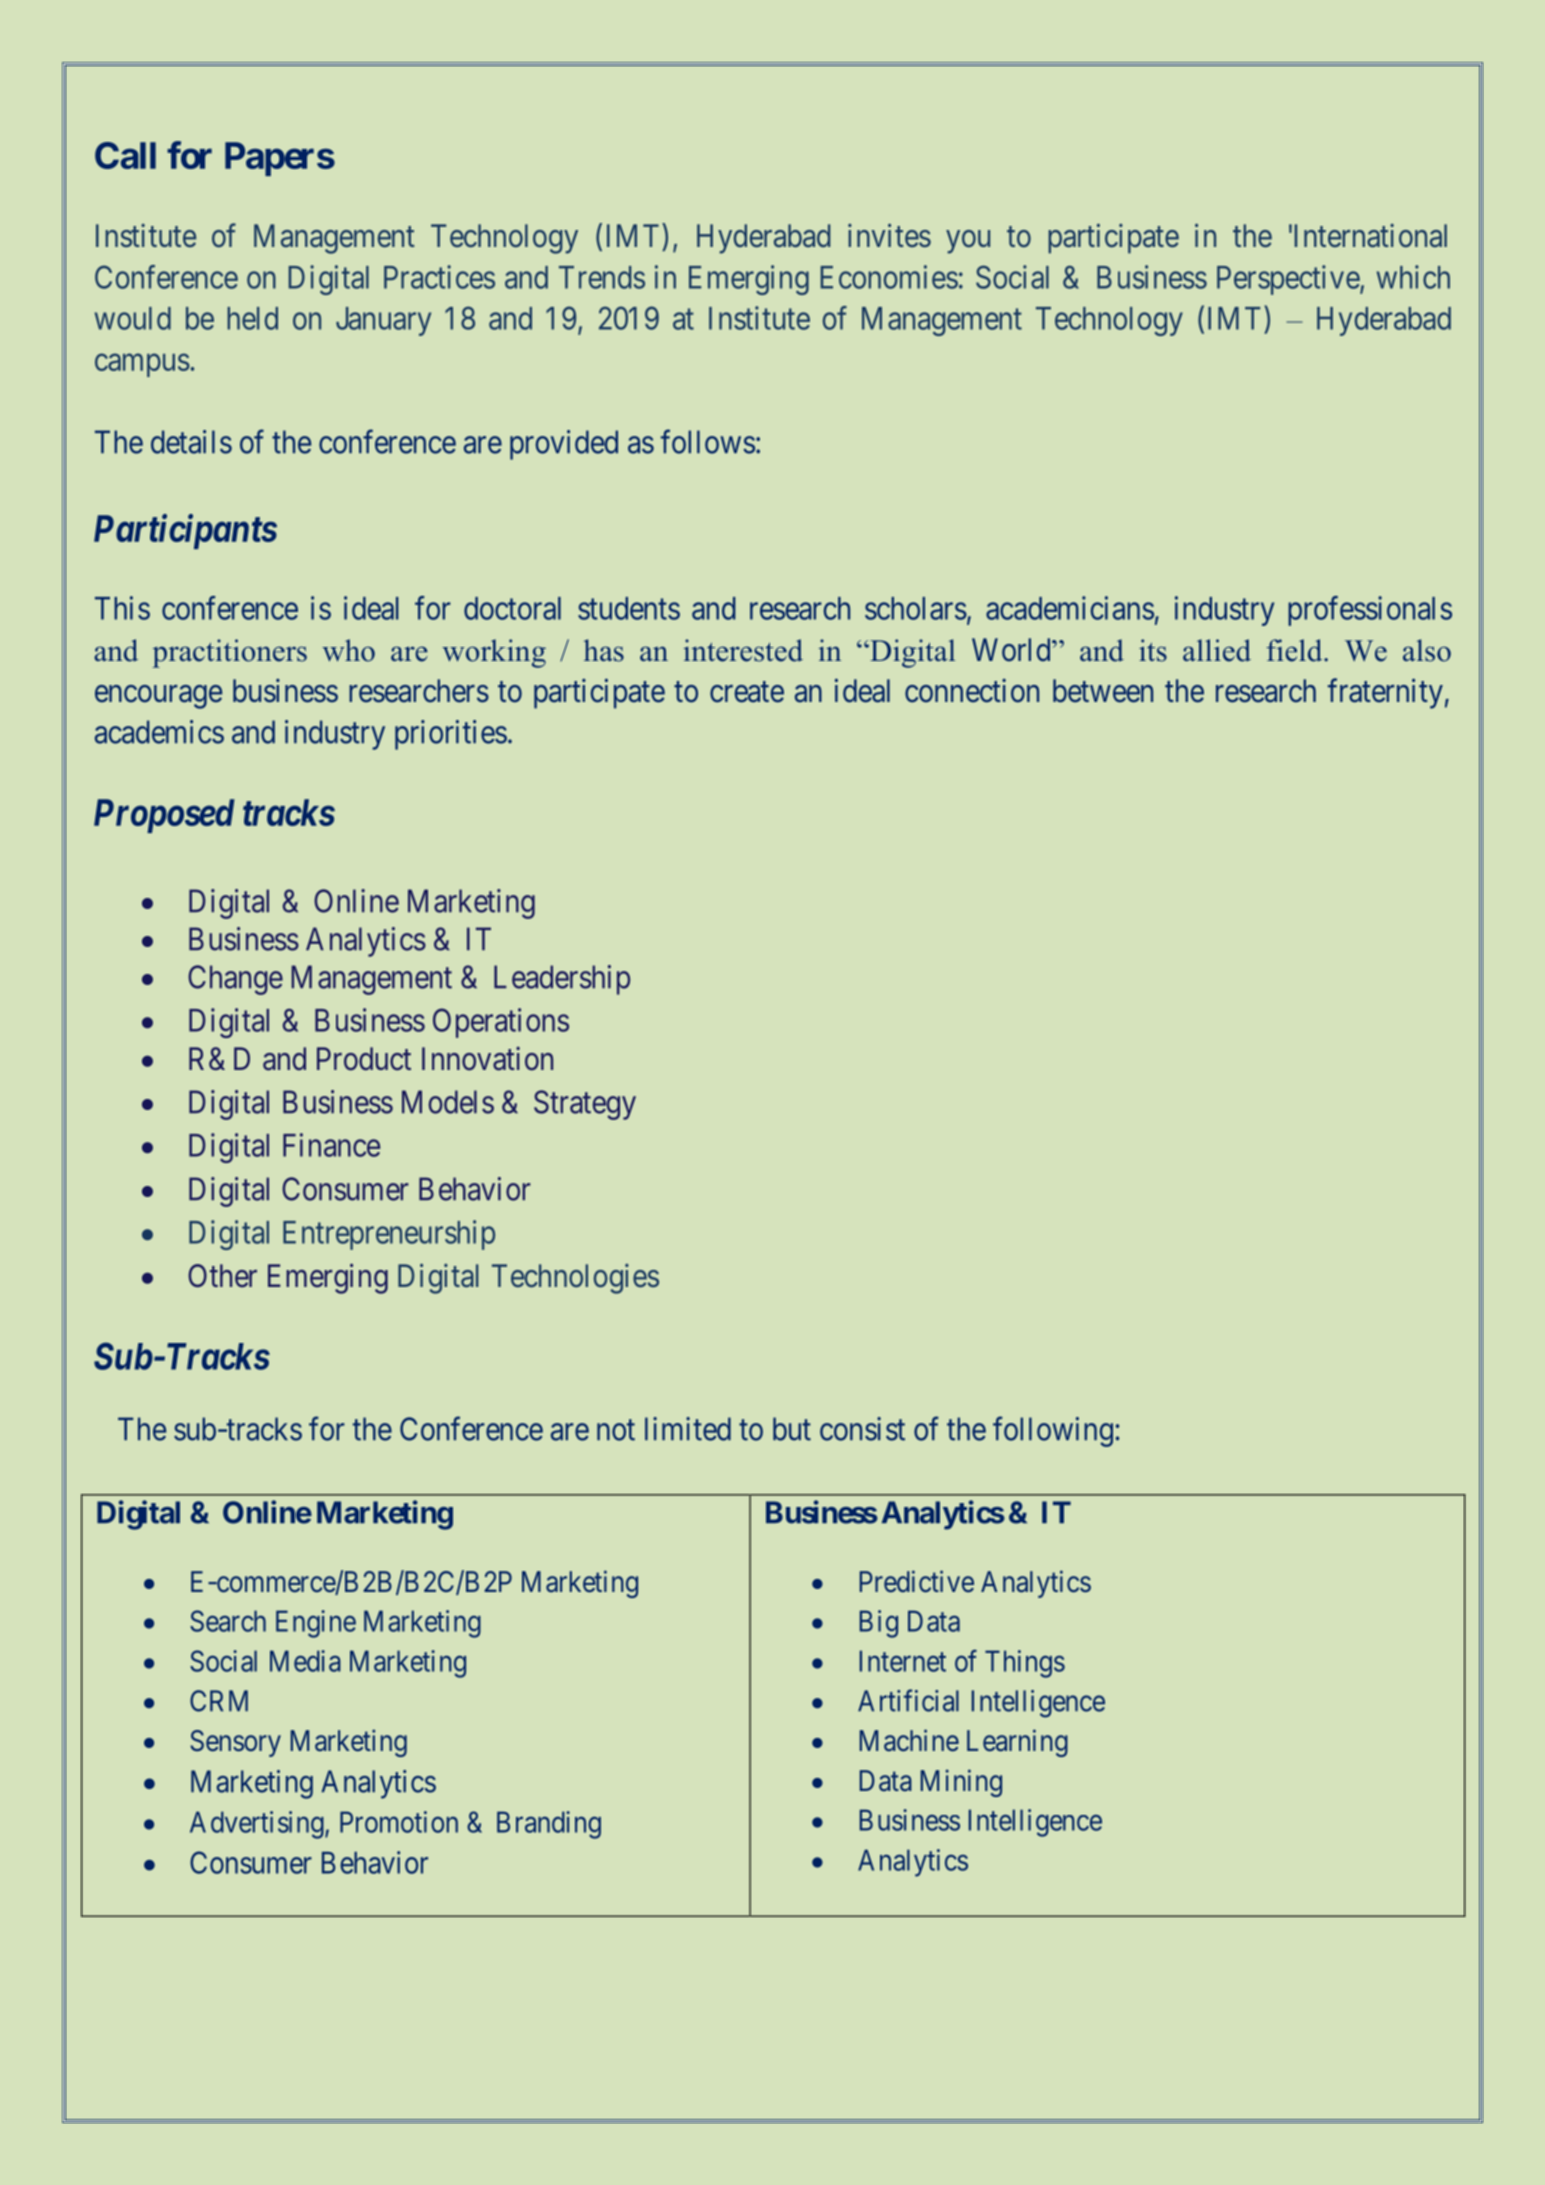  I want to click on invites, so click(889, 235).
